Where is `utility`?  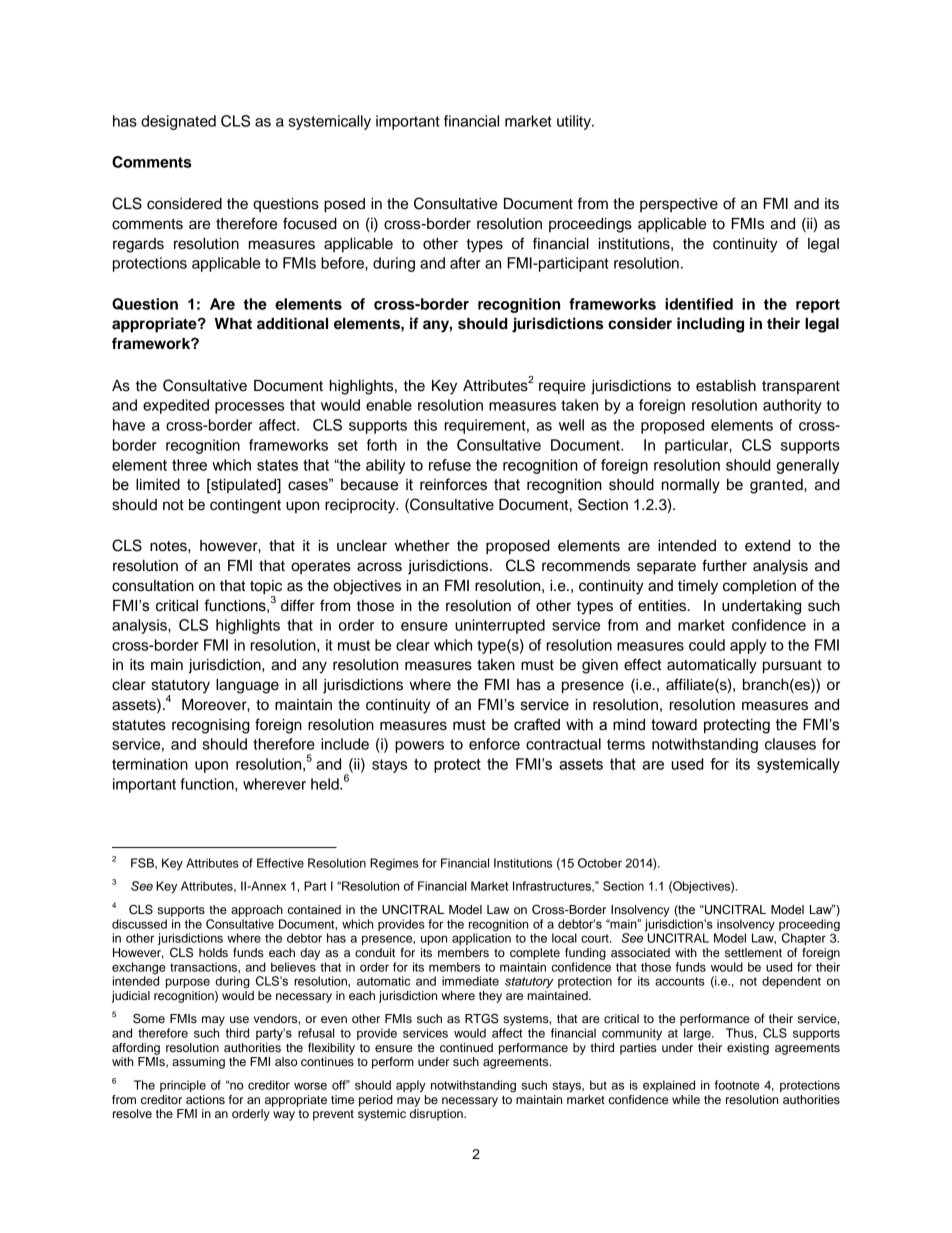
utility is located at coordinates (575, 122).
